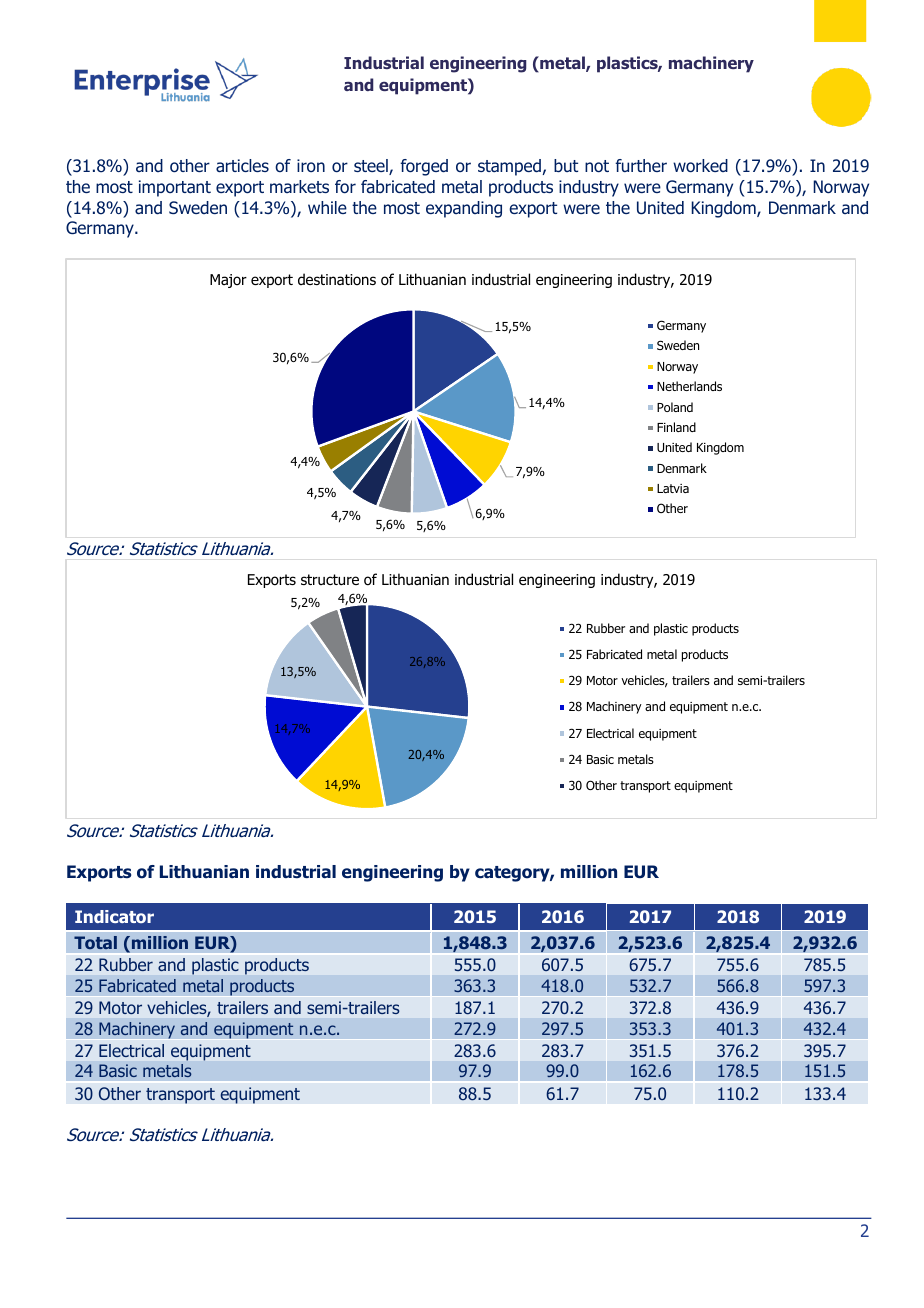  Describe the element at coordinates (641, 165) in the document. I see `further` at that location.
